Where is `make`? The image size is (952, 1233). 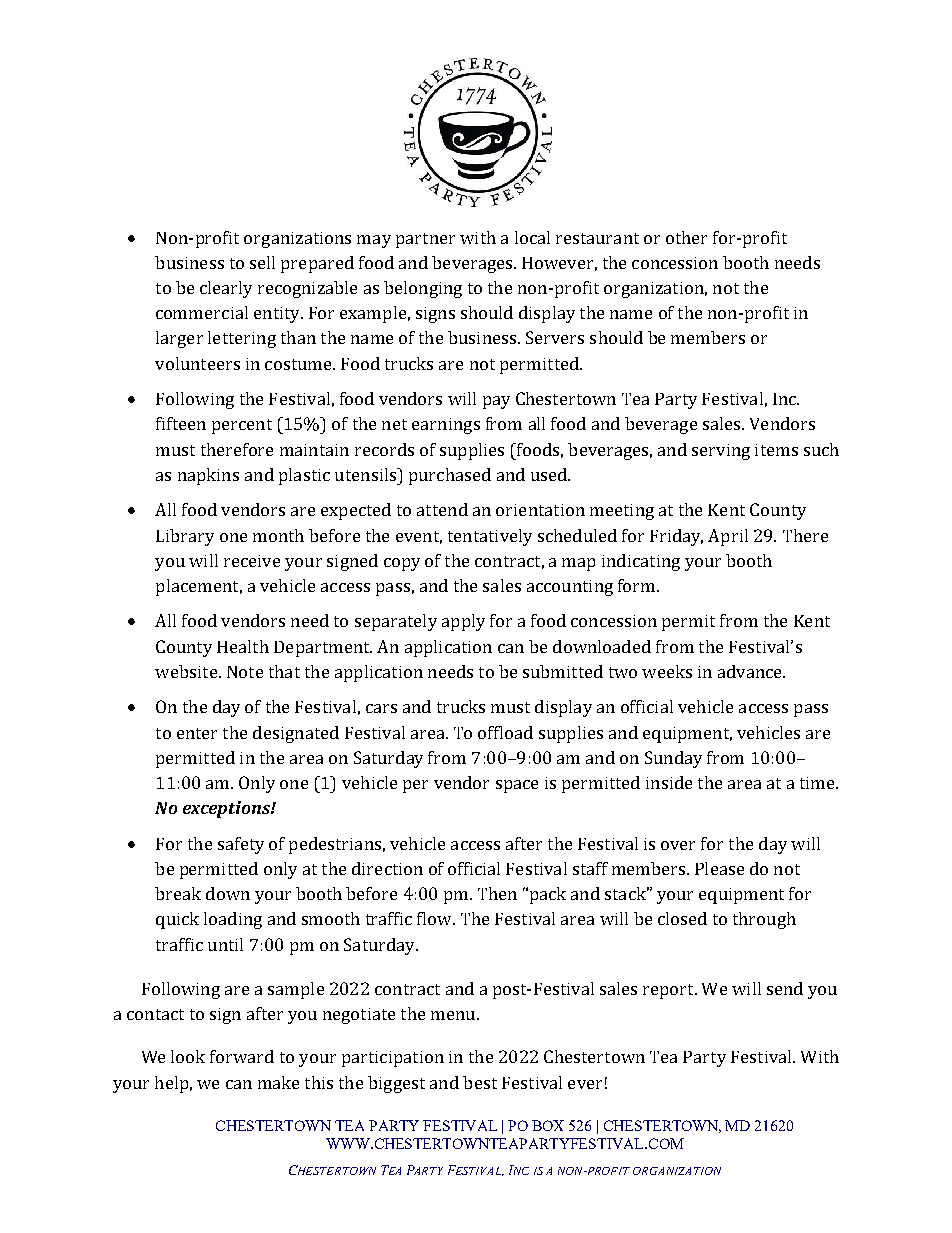
make is located at coordinates (278, 1082).
